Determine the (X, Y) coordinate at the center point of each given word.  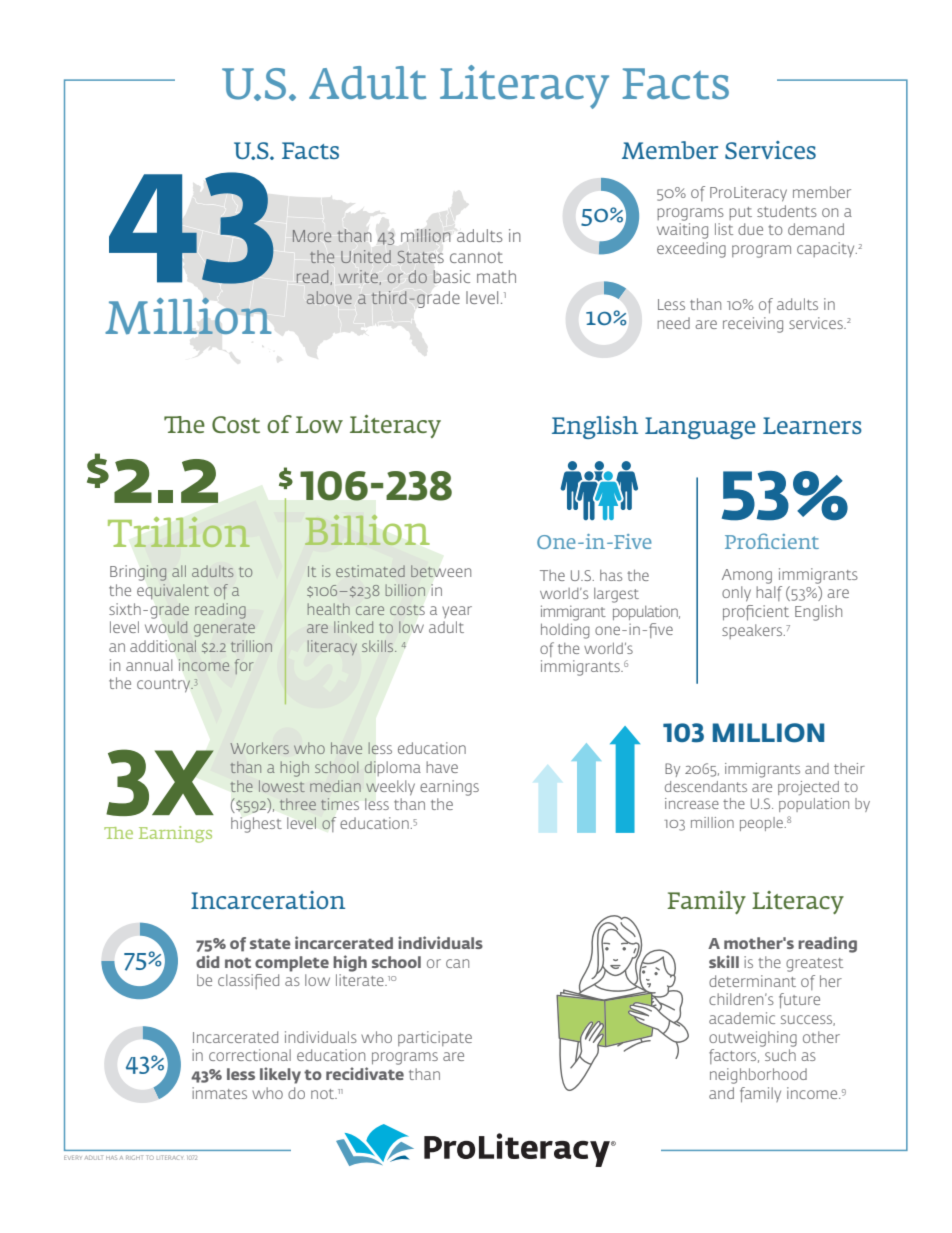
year (457, 612)
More (312, 236)
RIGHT (134, 1157)
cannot (476, 257)
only (736, 594)
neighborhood (758, 1076)
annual (149, 665)
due (750, 229)
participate (435, 1038)
